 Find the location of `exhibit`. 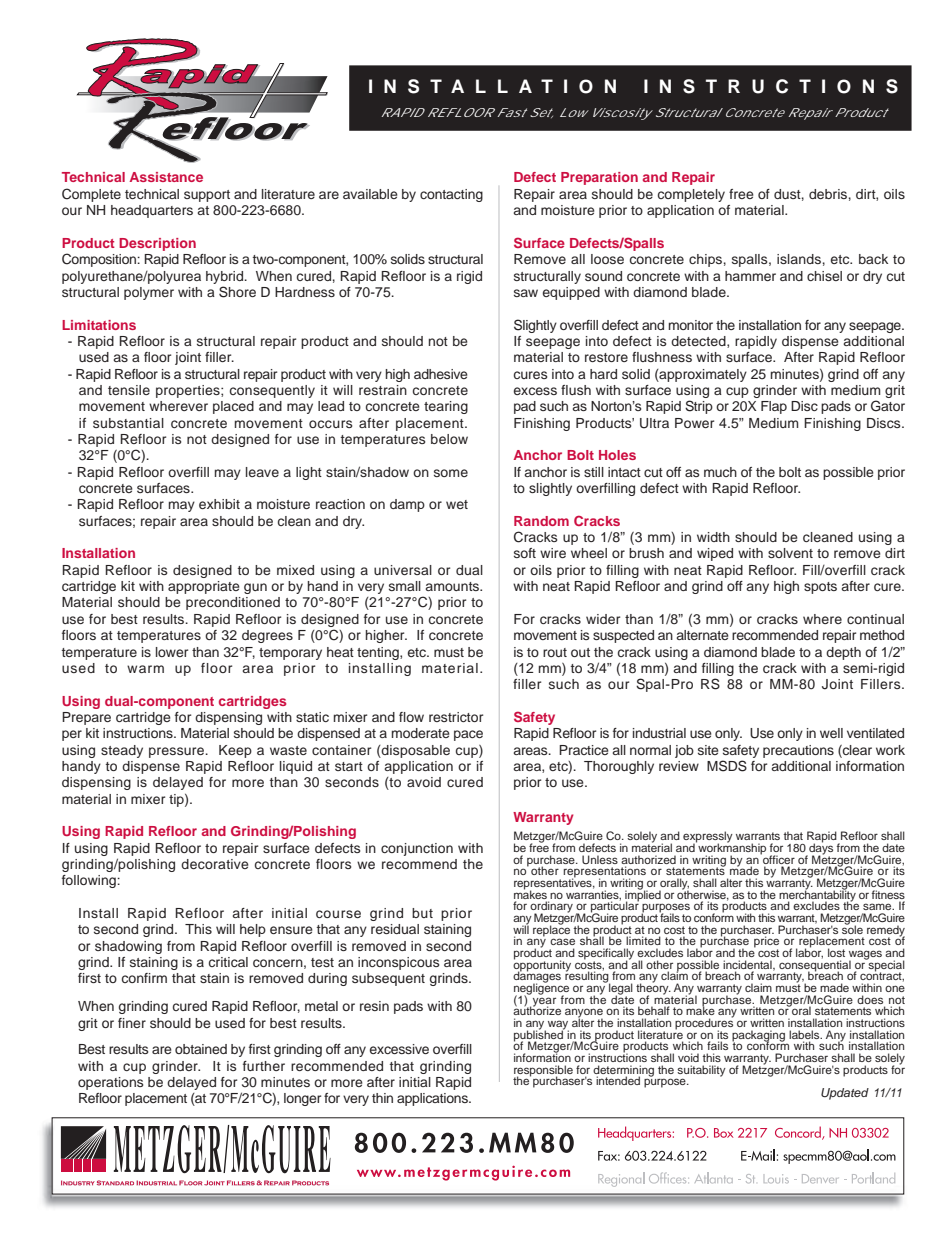

exhibit is located at coordinates (219, 504).
